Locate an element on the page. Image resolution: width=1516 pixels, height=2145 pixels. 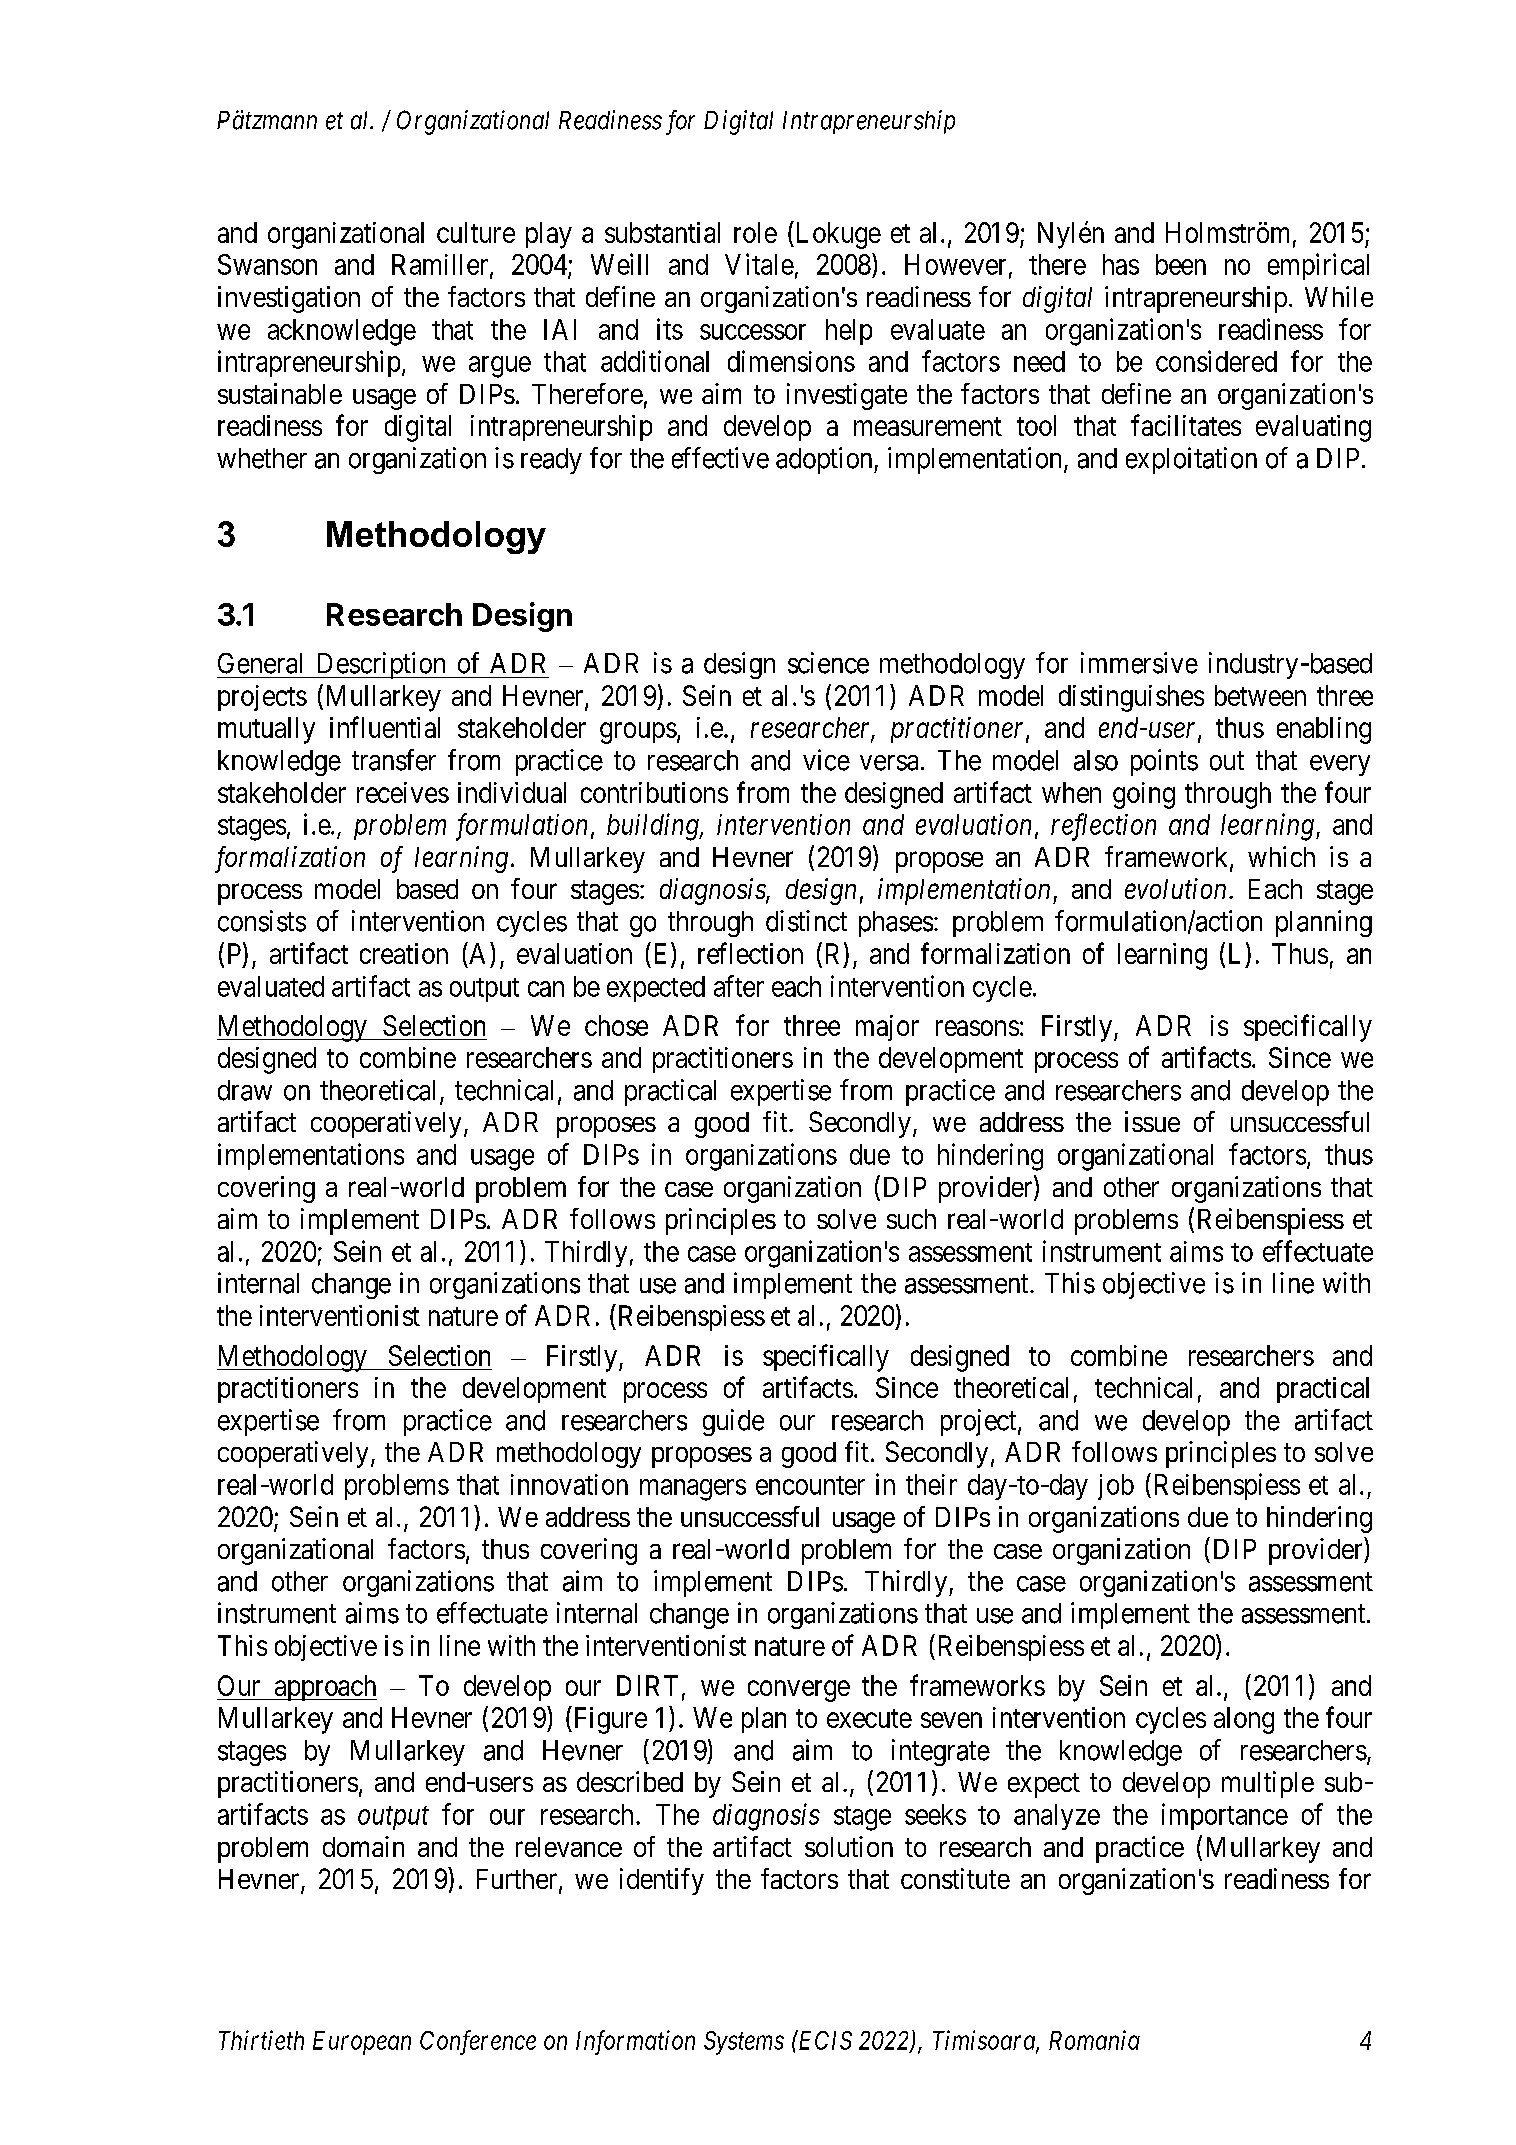
innovation is located at coordinates (569, 1484).
